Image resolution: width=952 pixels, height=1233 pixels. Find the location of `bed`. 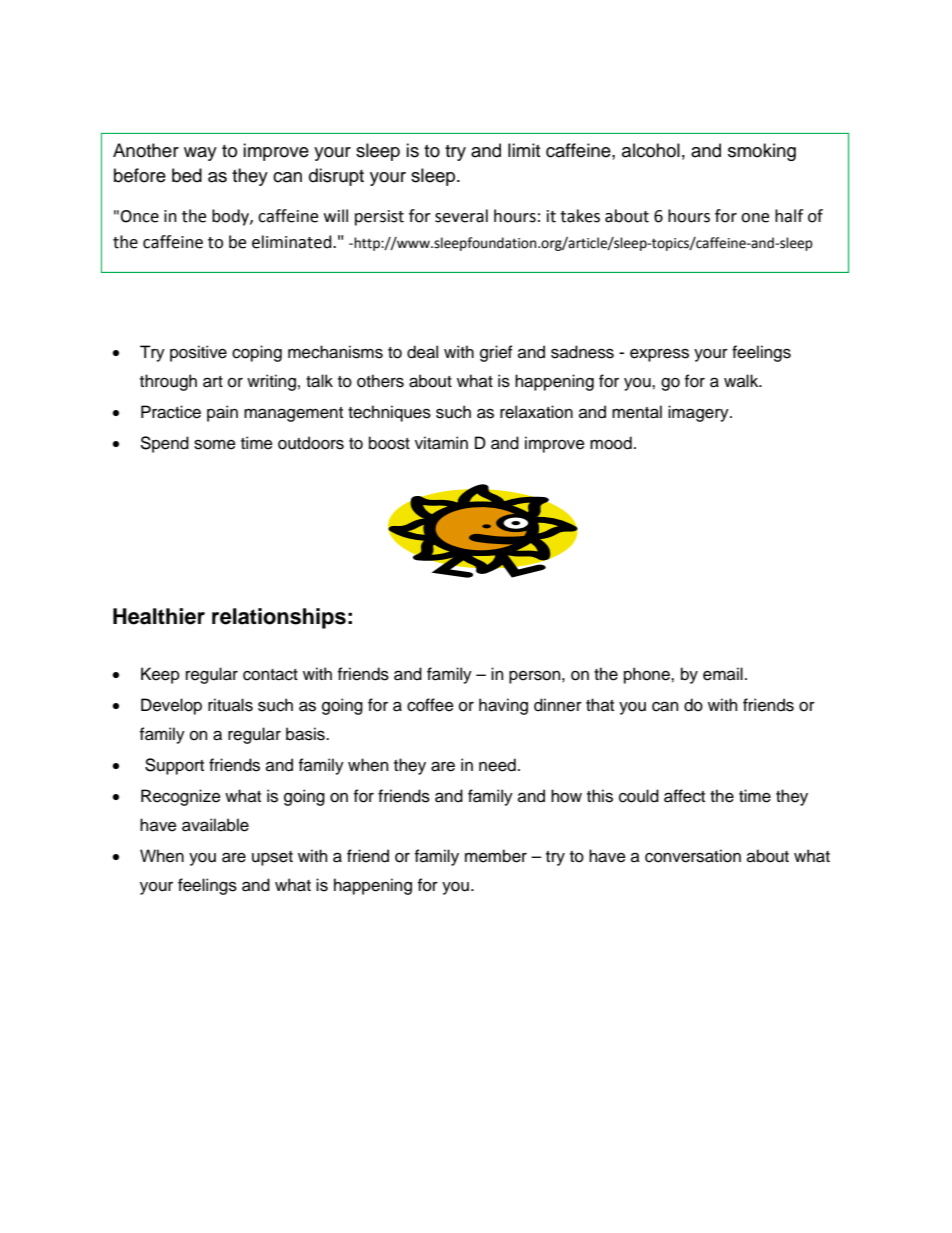

bed is located at coordinates (187, 175).
